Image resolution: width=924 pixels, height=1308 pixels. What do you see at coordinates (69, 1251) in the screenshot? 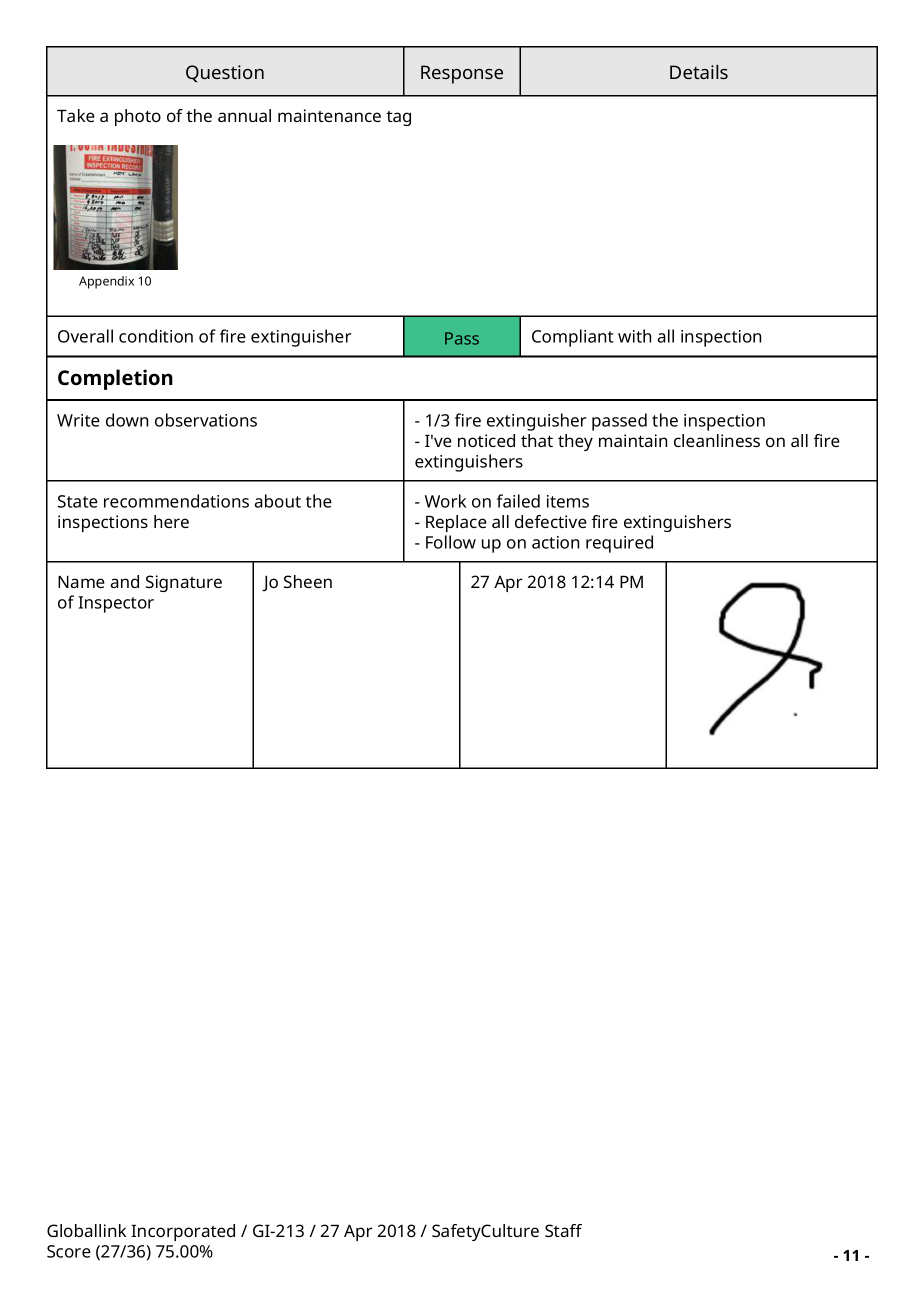
I see `Score` at bounding box center [69, 1251].
